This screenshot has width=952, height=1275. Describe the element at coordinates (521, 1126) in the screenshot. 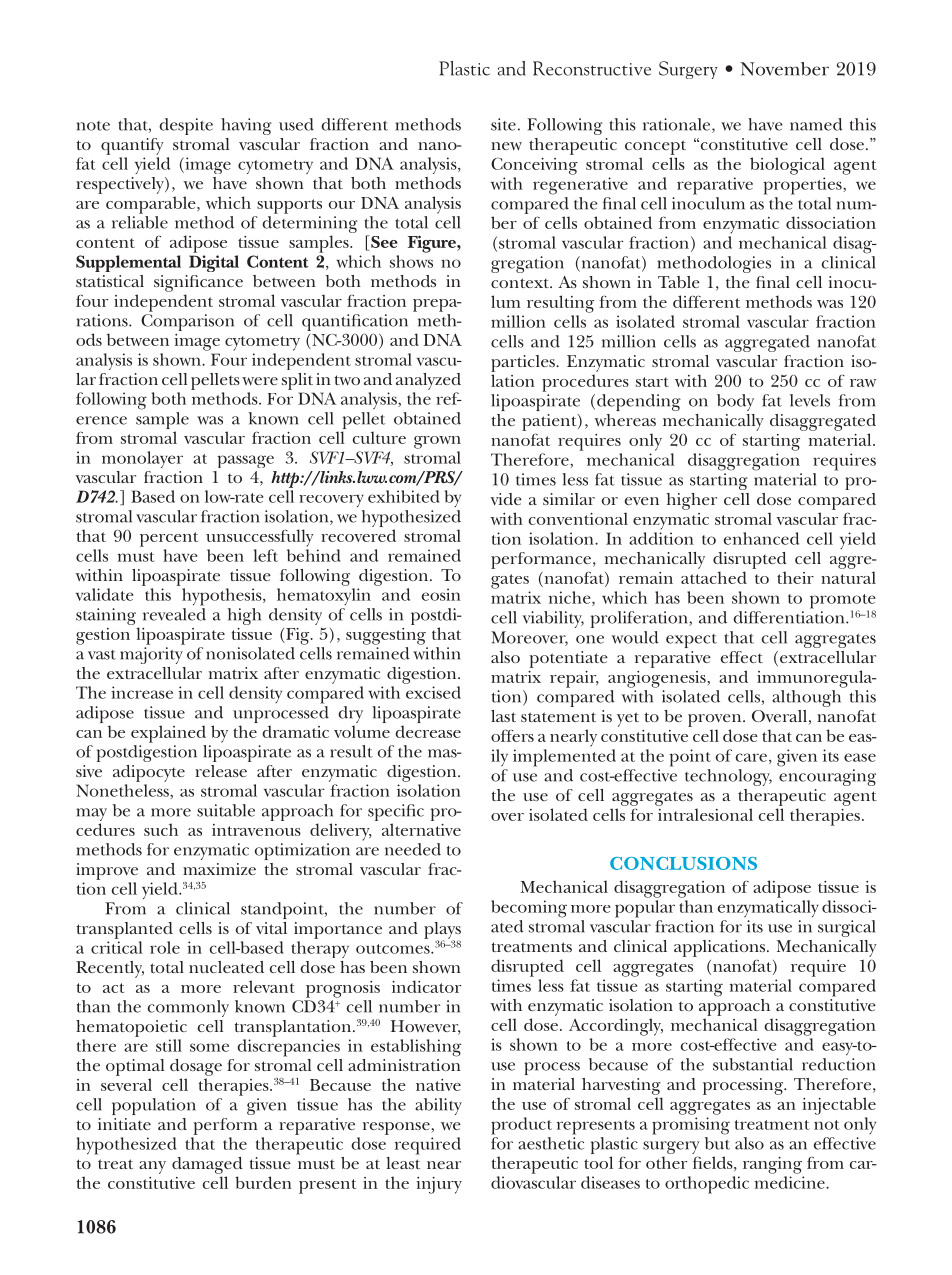

I see `product` at that location.
